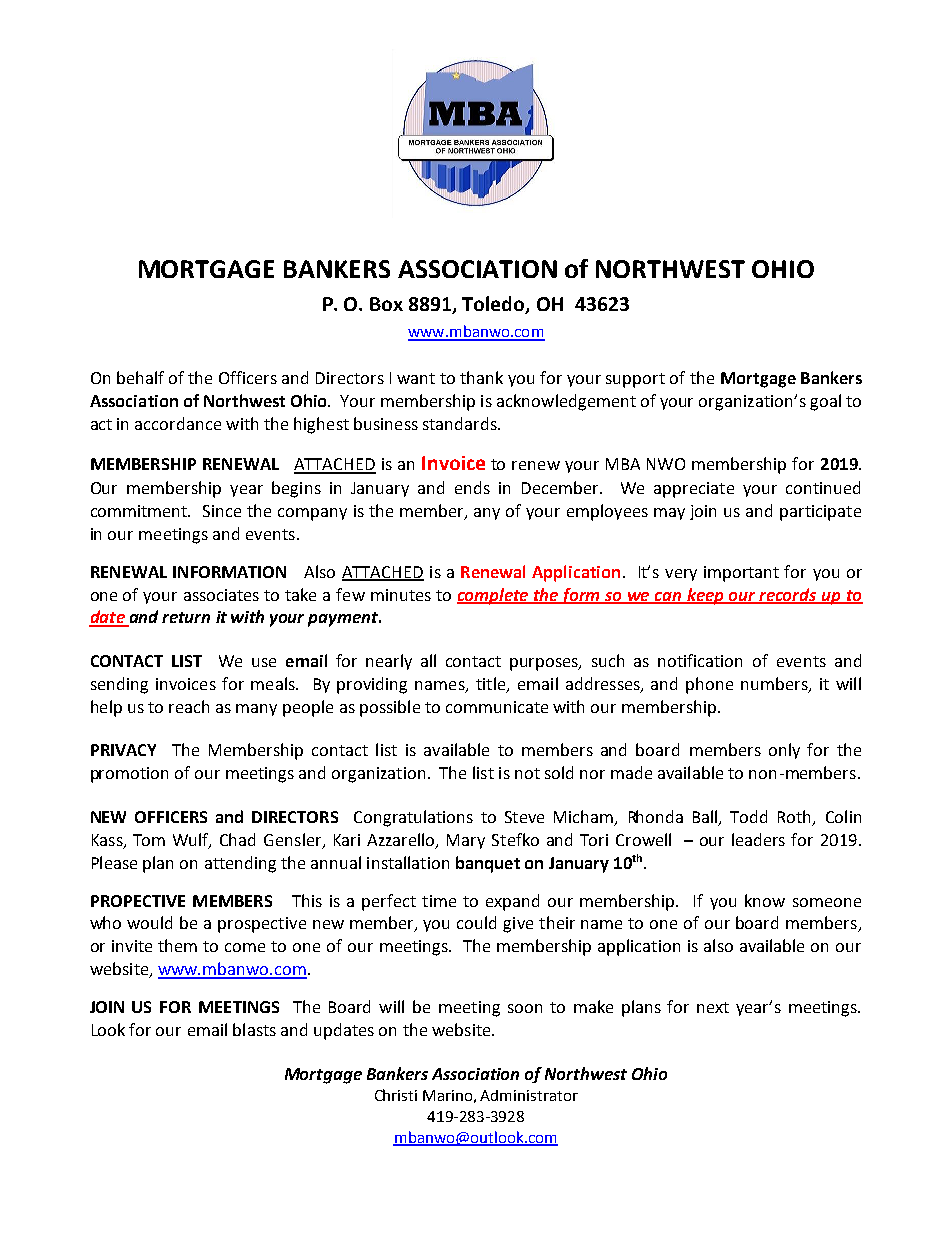 Image resolution: width=952 pixels, height=1233 pixels. I want to click on support, so click(635, 380).
